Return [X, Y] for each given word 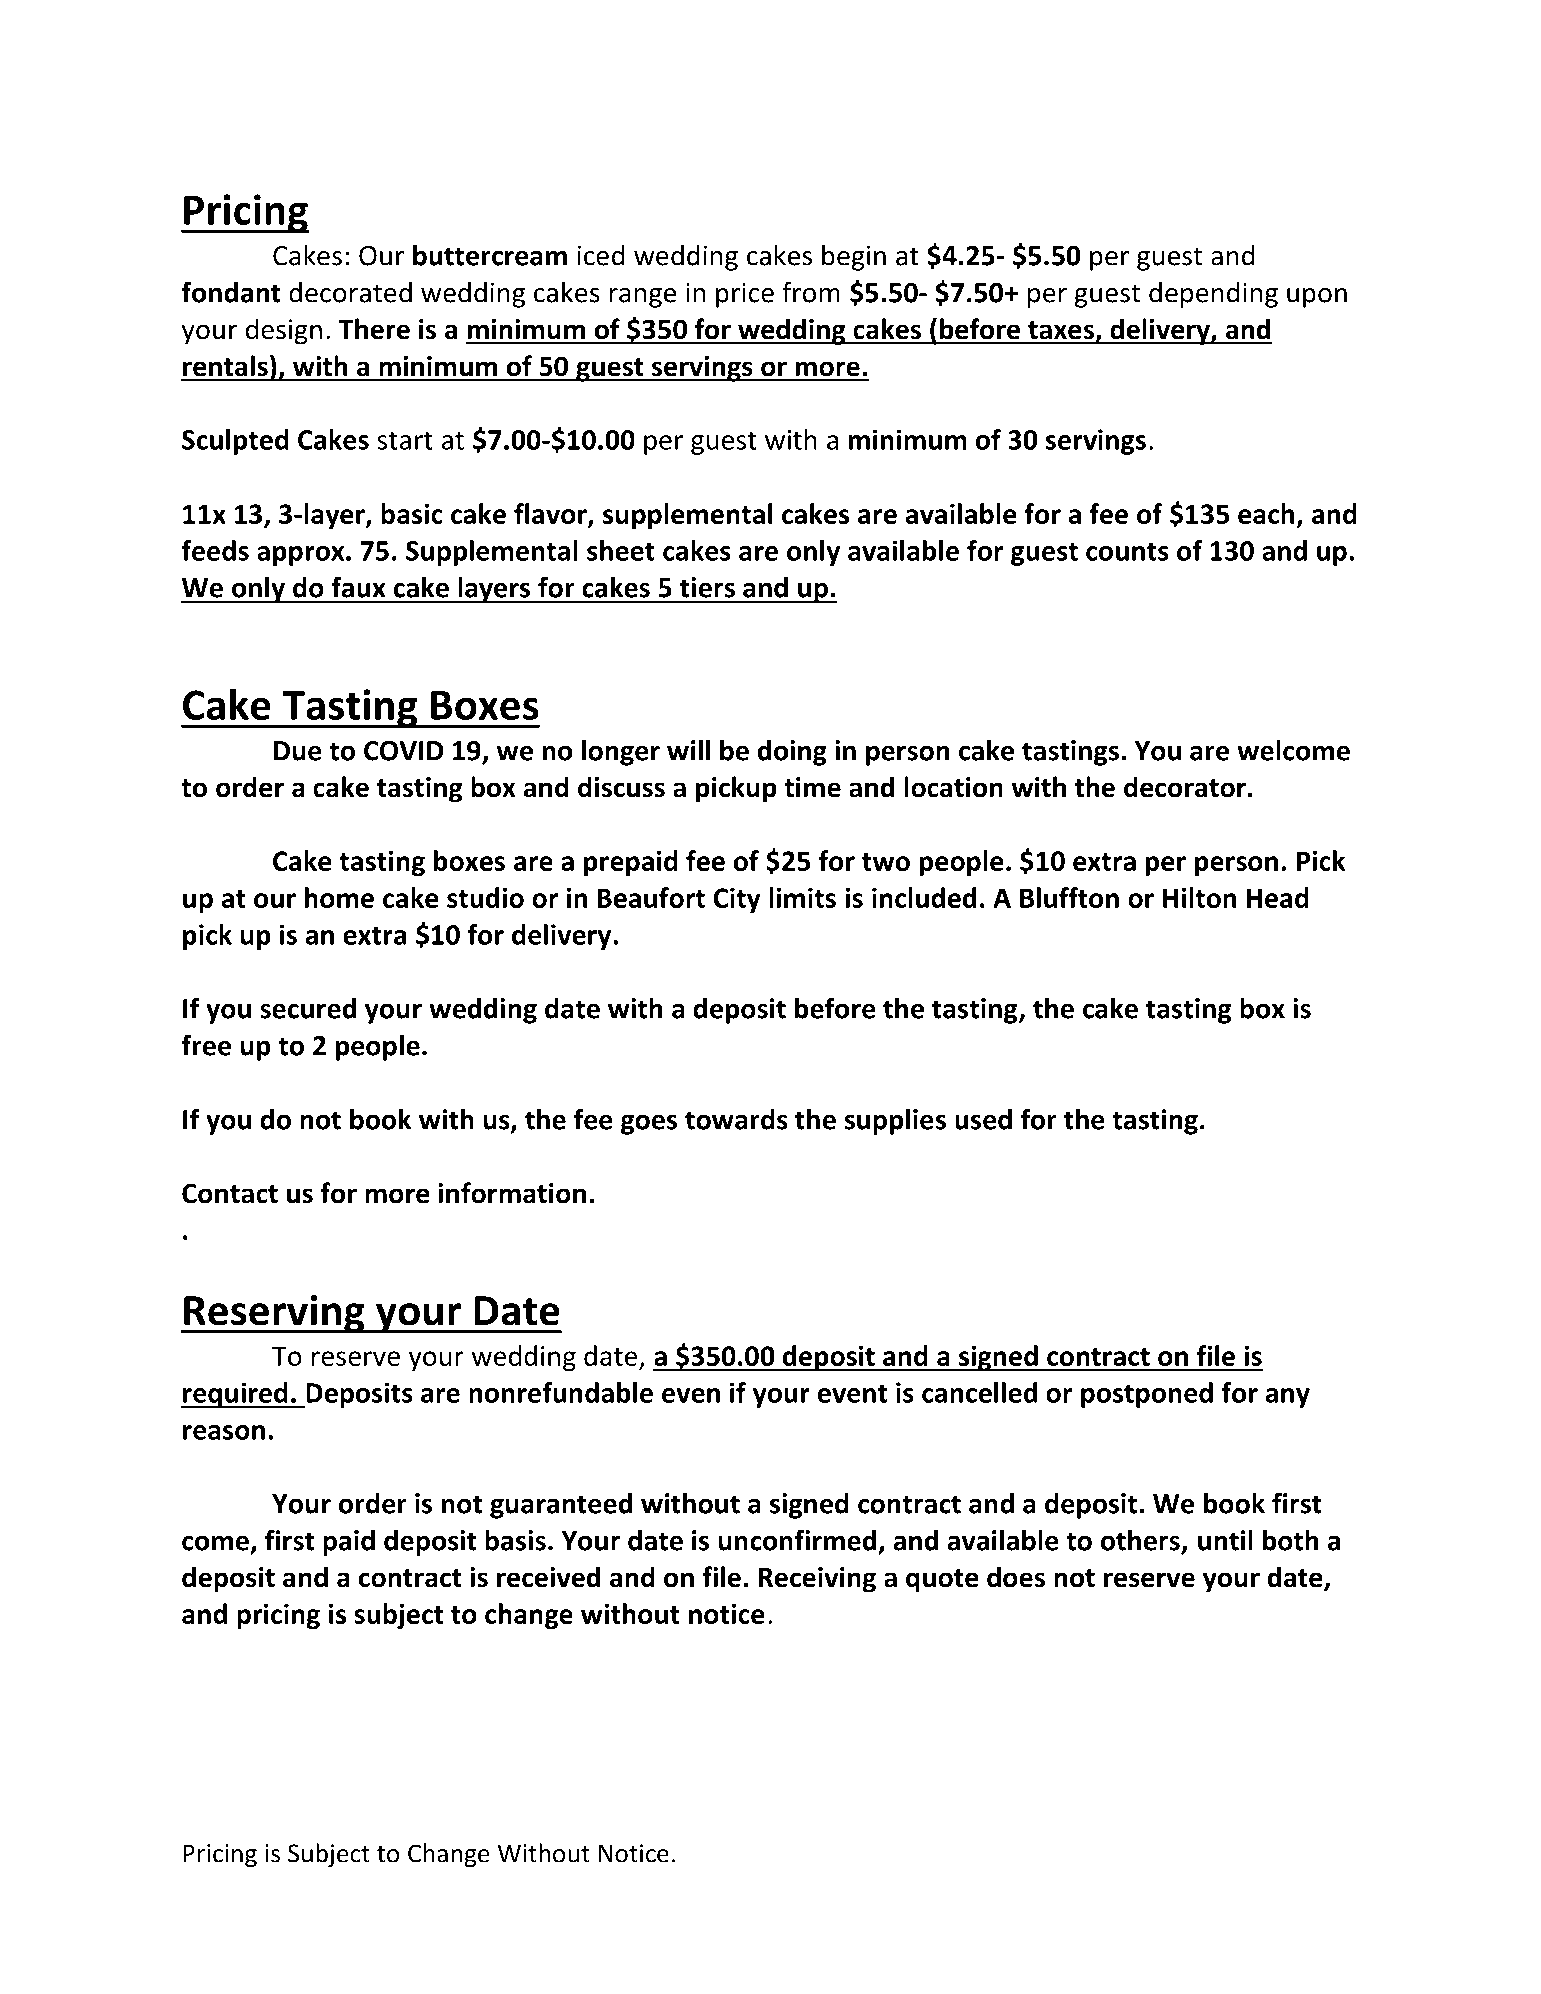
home [339, 897]
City [737, 900]
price [745, 295]
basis [515, 1540]
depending [1213, 294]
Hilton [1199, 897]
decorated [350, 292]
